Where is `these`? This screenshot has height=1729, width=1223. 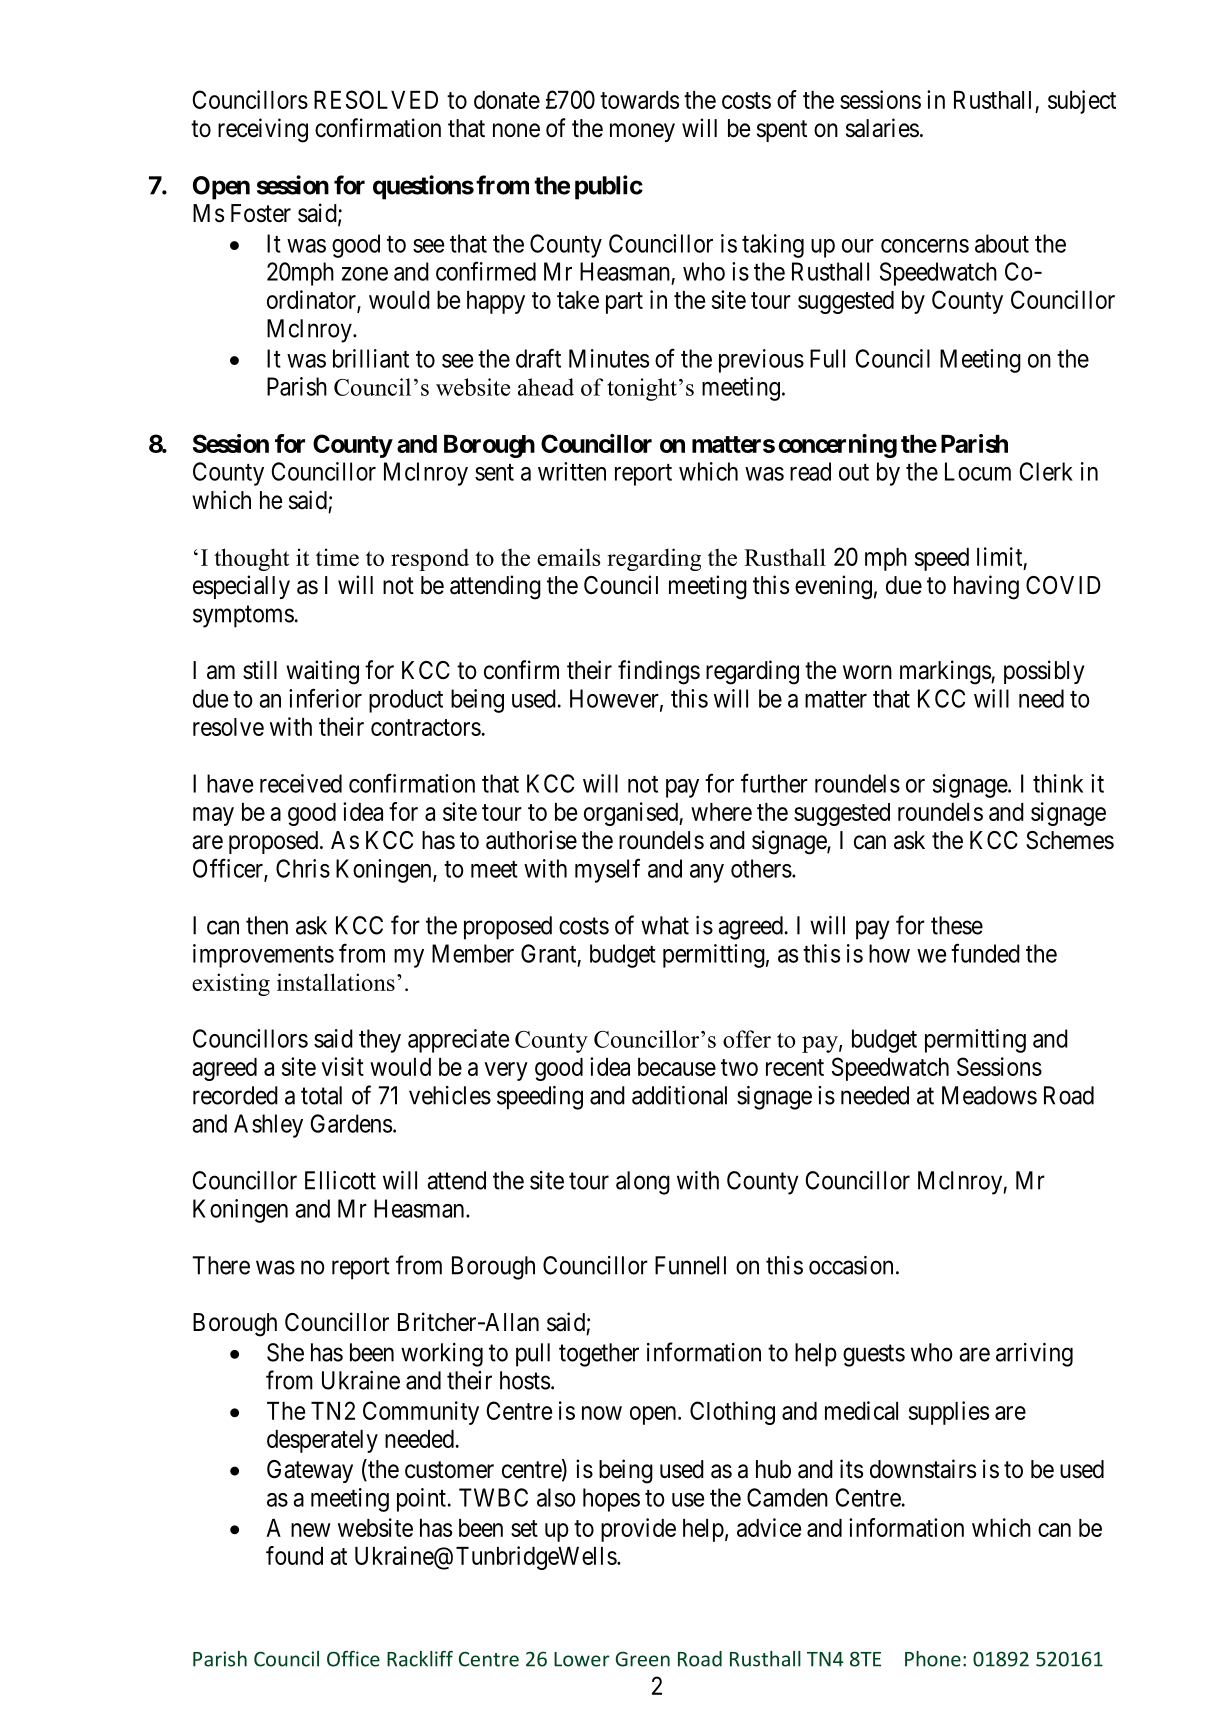
these is located at coordinates (957, 925).
